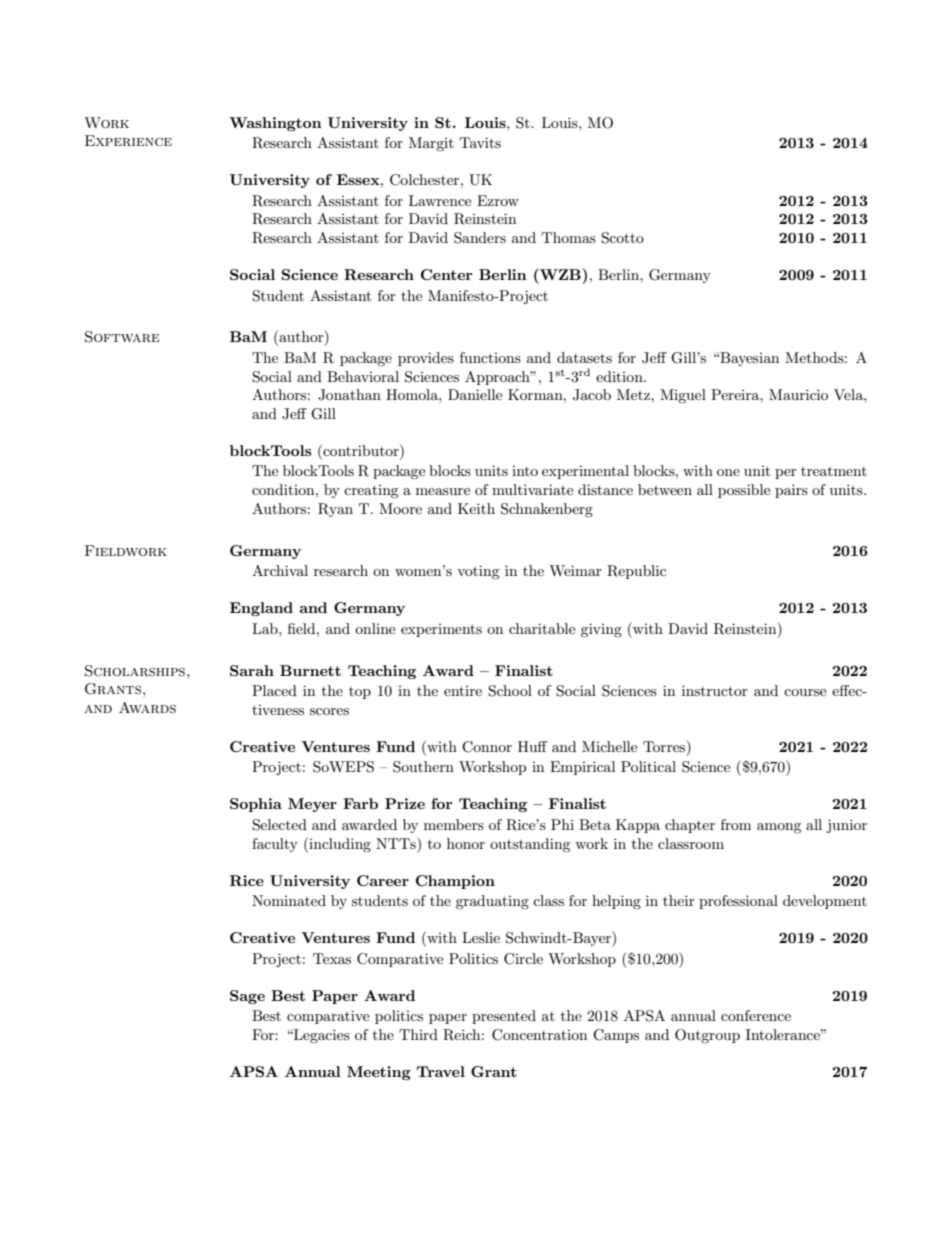 The height and width of the image is (1233, 952). Describe the element at coordinates (280, 570) in the image. I see `Archival` at that location.
